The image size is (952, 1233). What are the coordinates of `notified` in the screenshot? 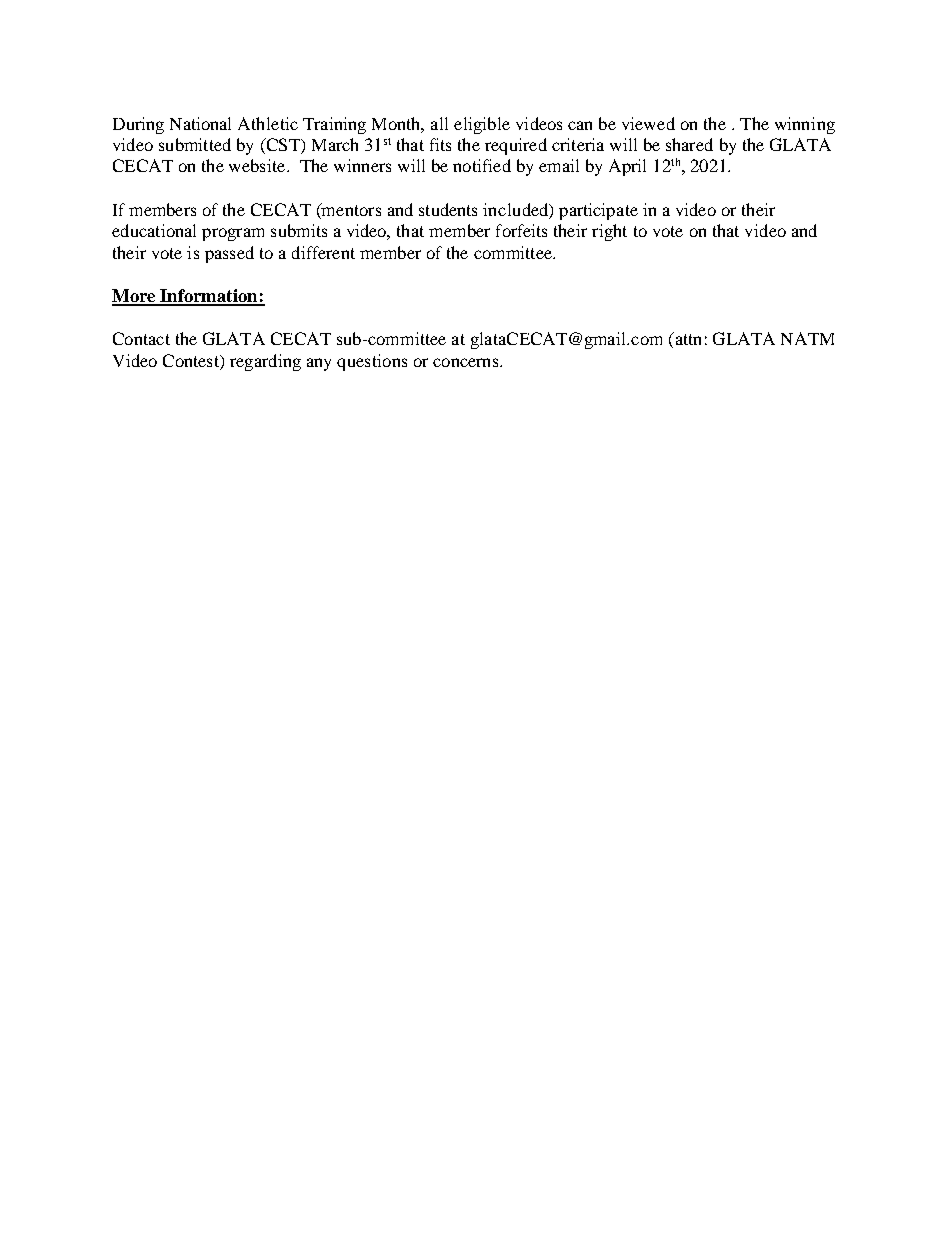 It's located at (482, 165).
